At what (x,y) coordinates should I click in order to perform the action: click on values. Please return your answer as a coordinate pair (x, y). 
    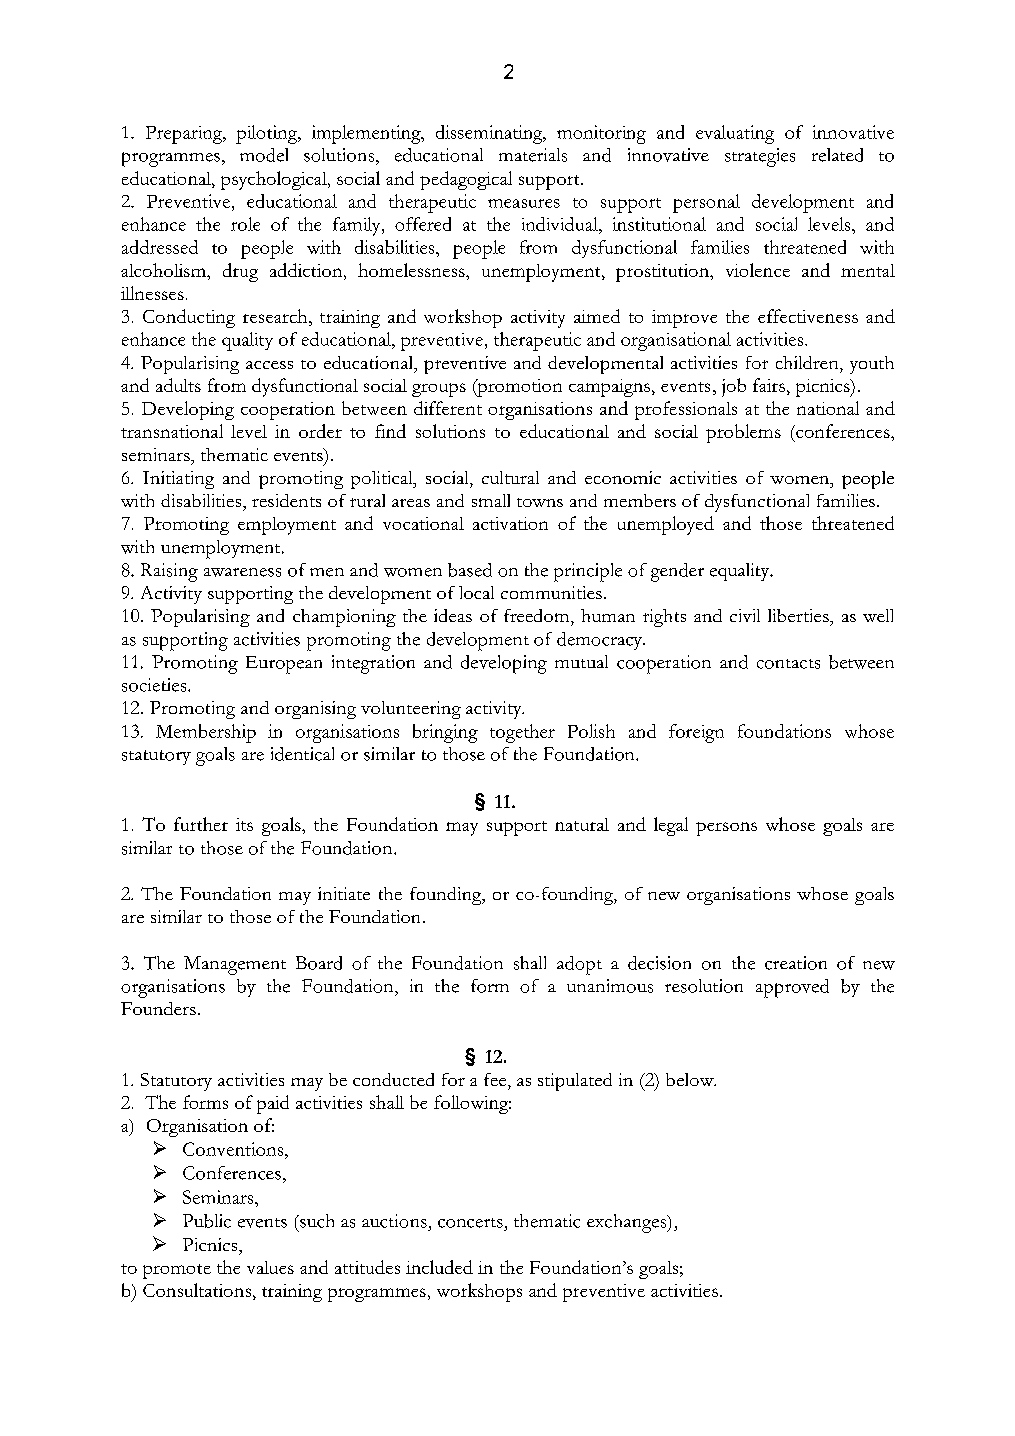
    Looking at the image, I should click on (270, 1267).
